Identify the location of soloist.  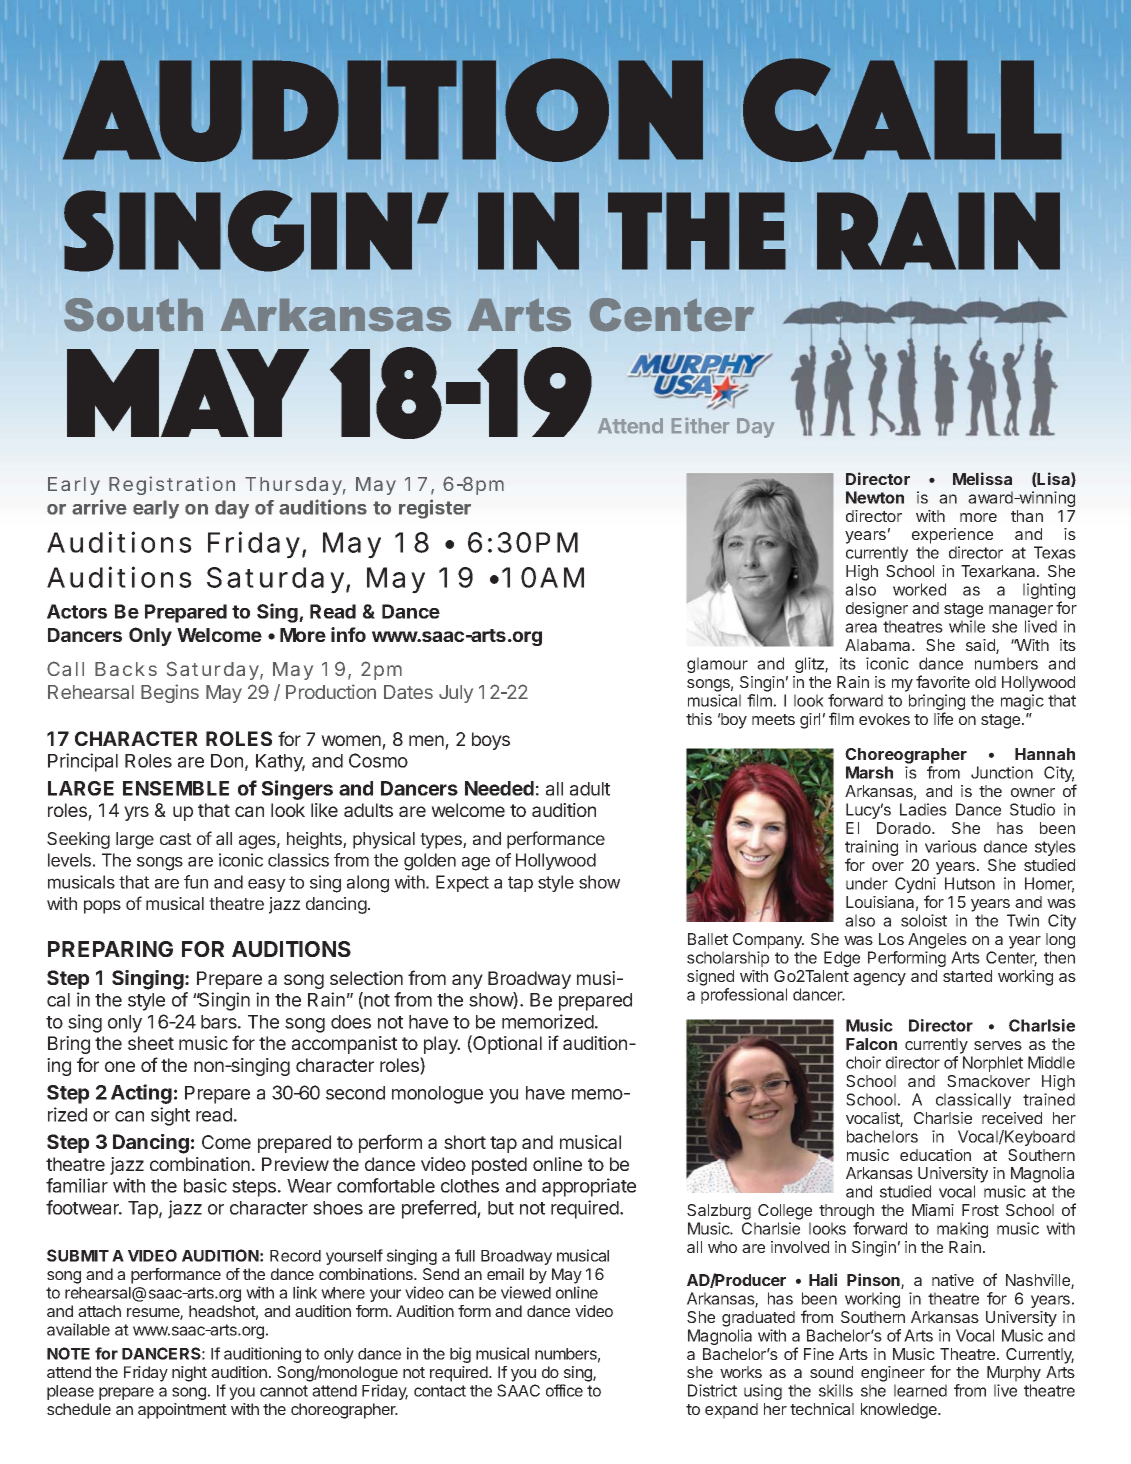
(924, 920).
